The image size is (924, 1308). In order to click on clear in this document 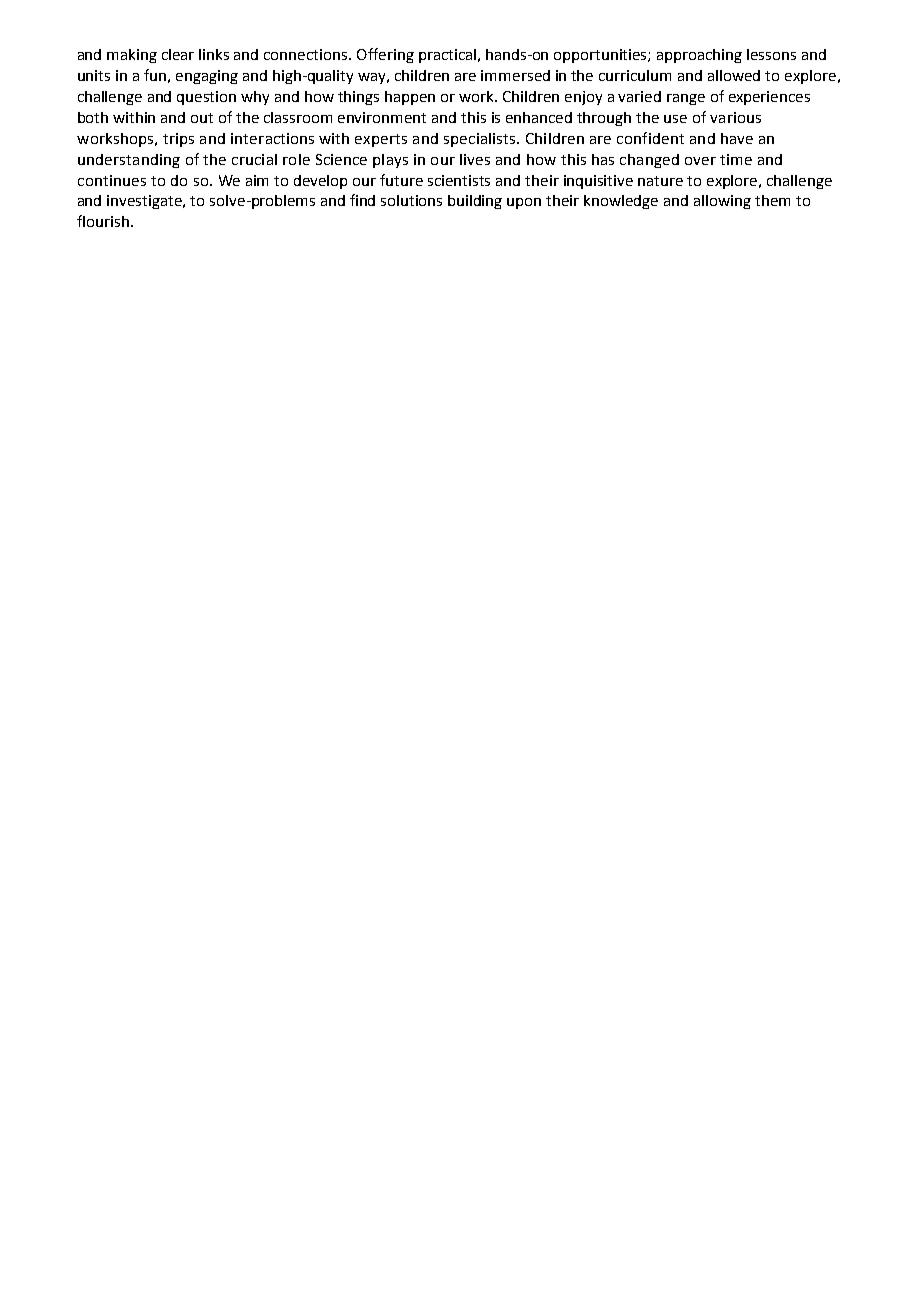, I will do `click(178, 54)`.
